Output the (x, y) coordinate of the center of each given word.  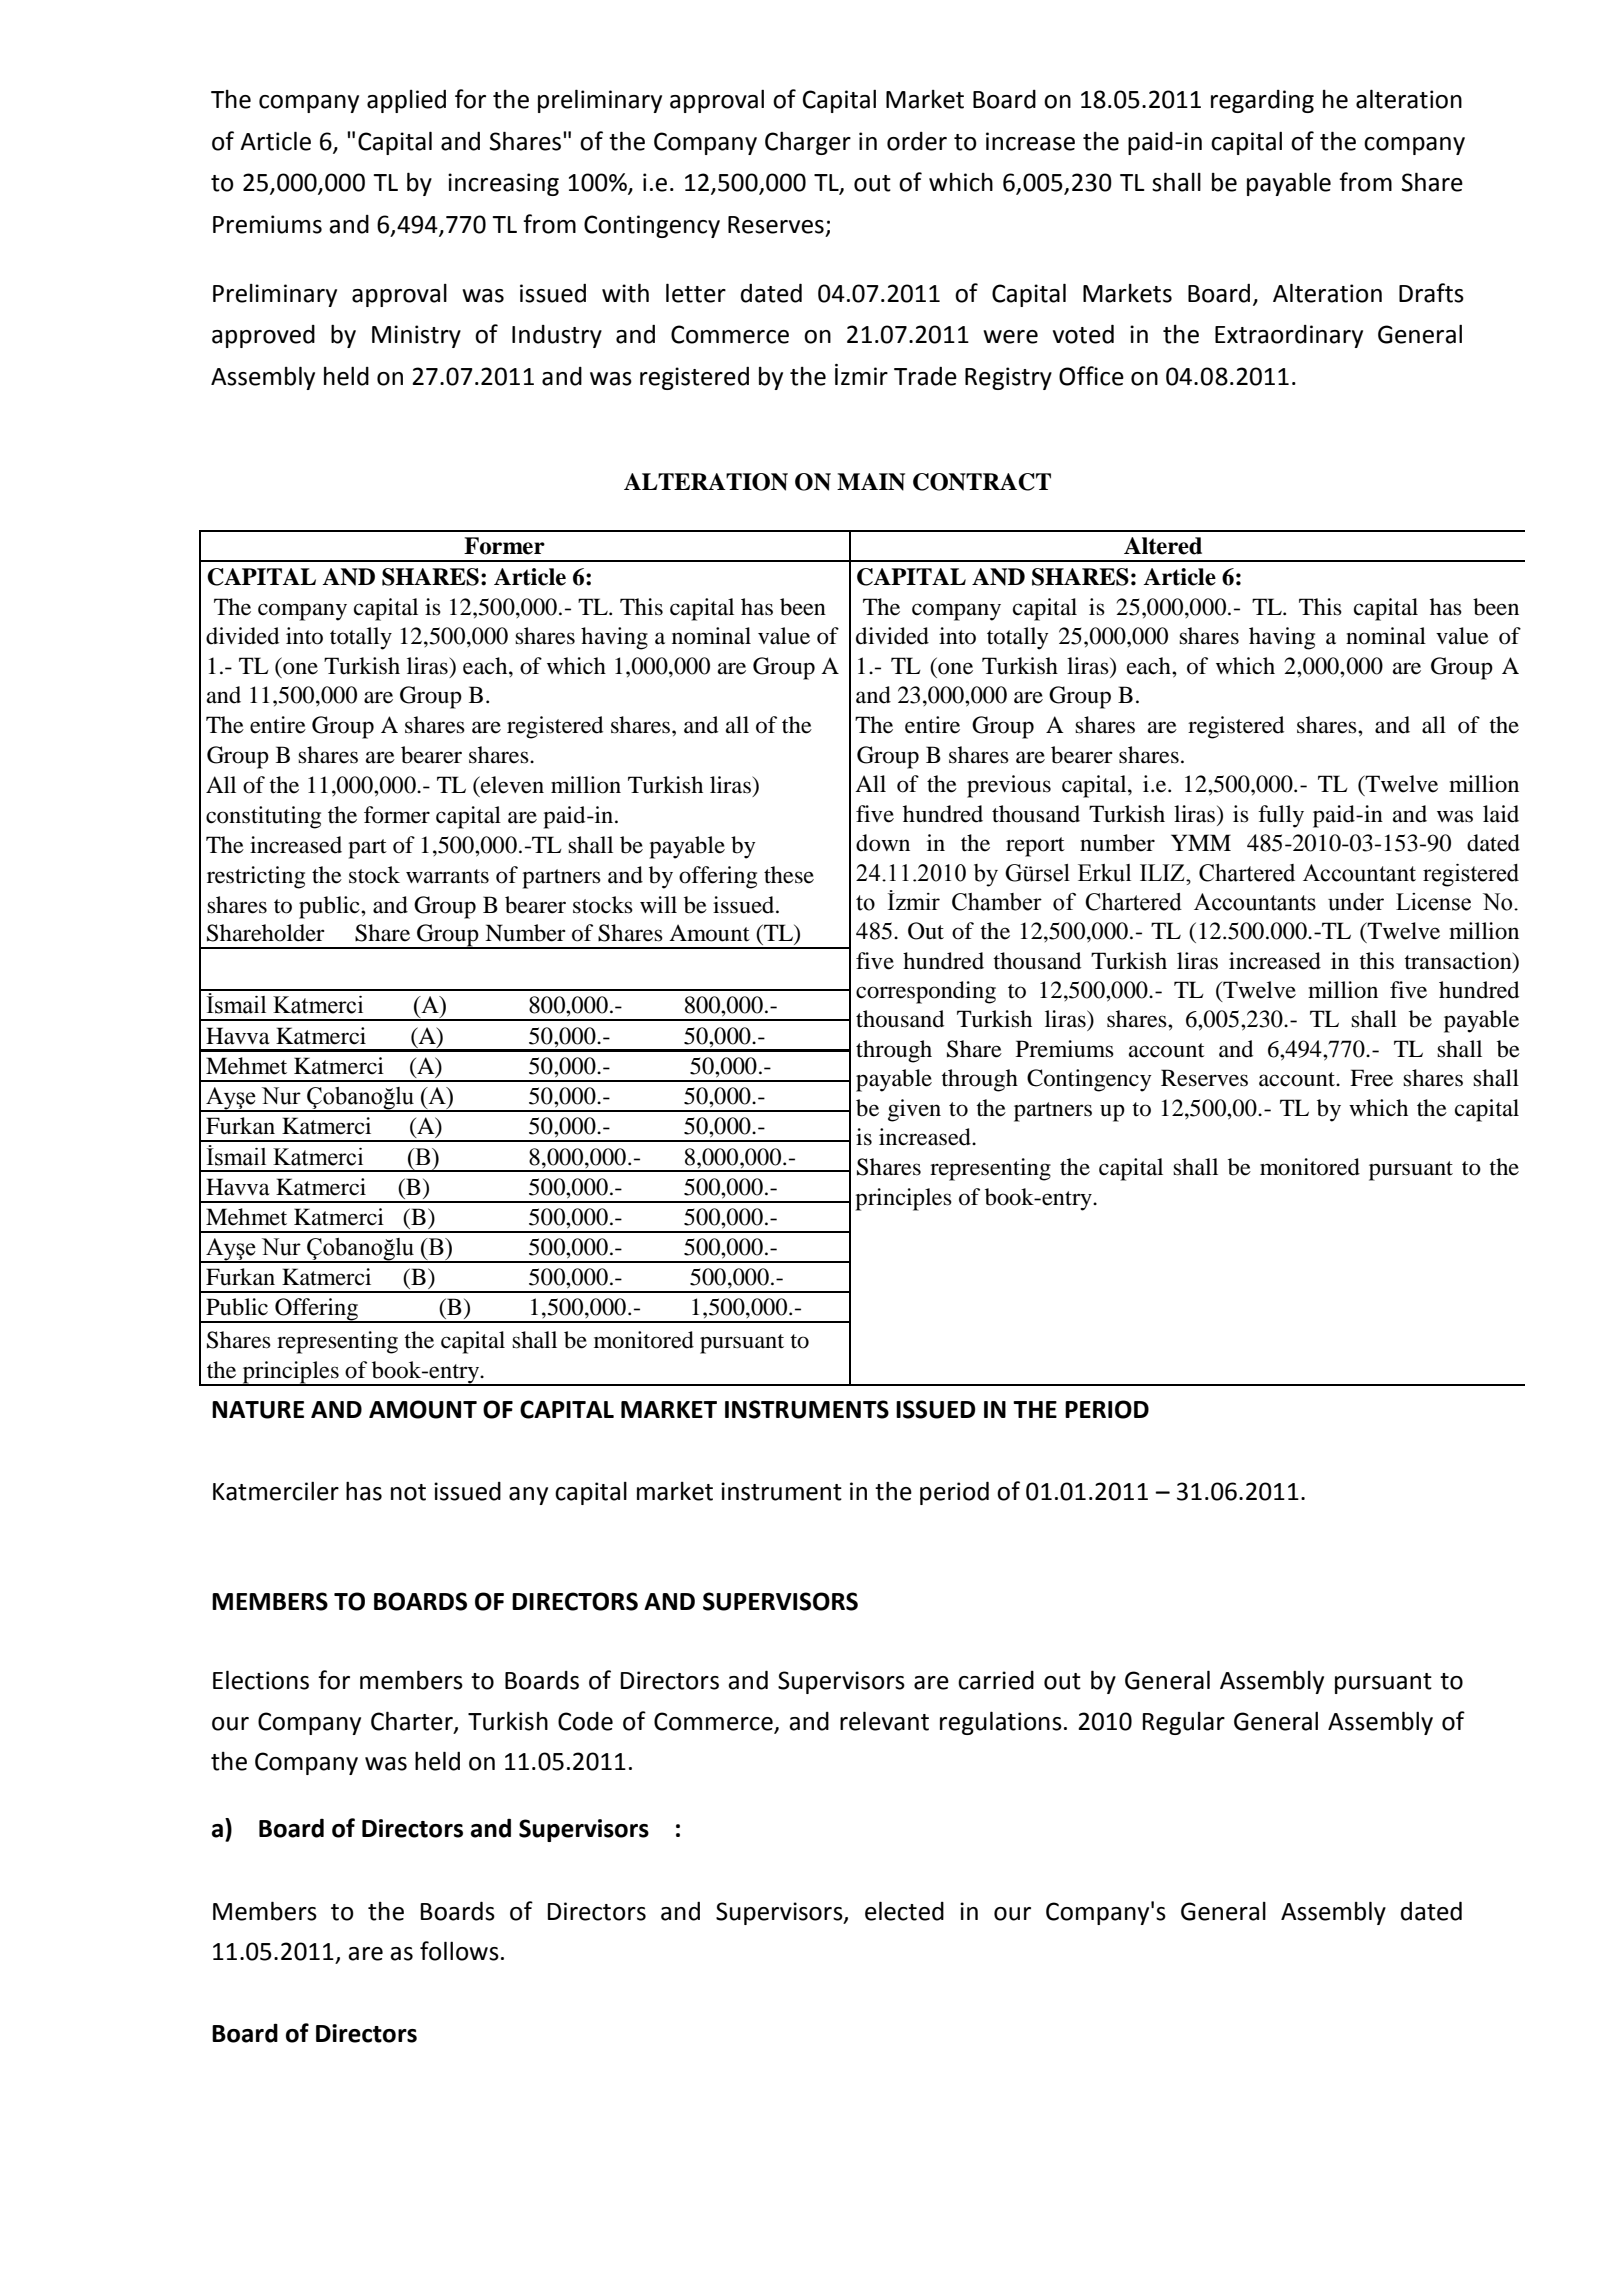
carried (996, 1680)
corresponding (926, 992)
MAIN (871, 482)
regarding (1262, 101)
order (917, 141)
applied (406, 101)
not (408, 1492)
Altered (1163, 546)
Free (1371, 1078)
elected (904, 1911)
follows (459, 1951)
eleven (511, 785)
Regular (1184, 1723)
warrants (447, 876)
